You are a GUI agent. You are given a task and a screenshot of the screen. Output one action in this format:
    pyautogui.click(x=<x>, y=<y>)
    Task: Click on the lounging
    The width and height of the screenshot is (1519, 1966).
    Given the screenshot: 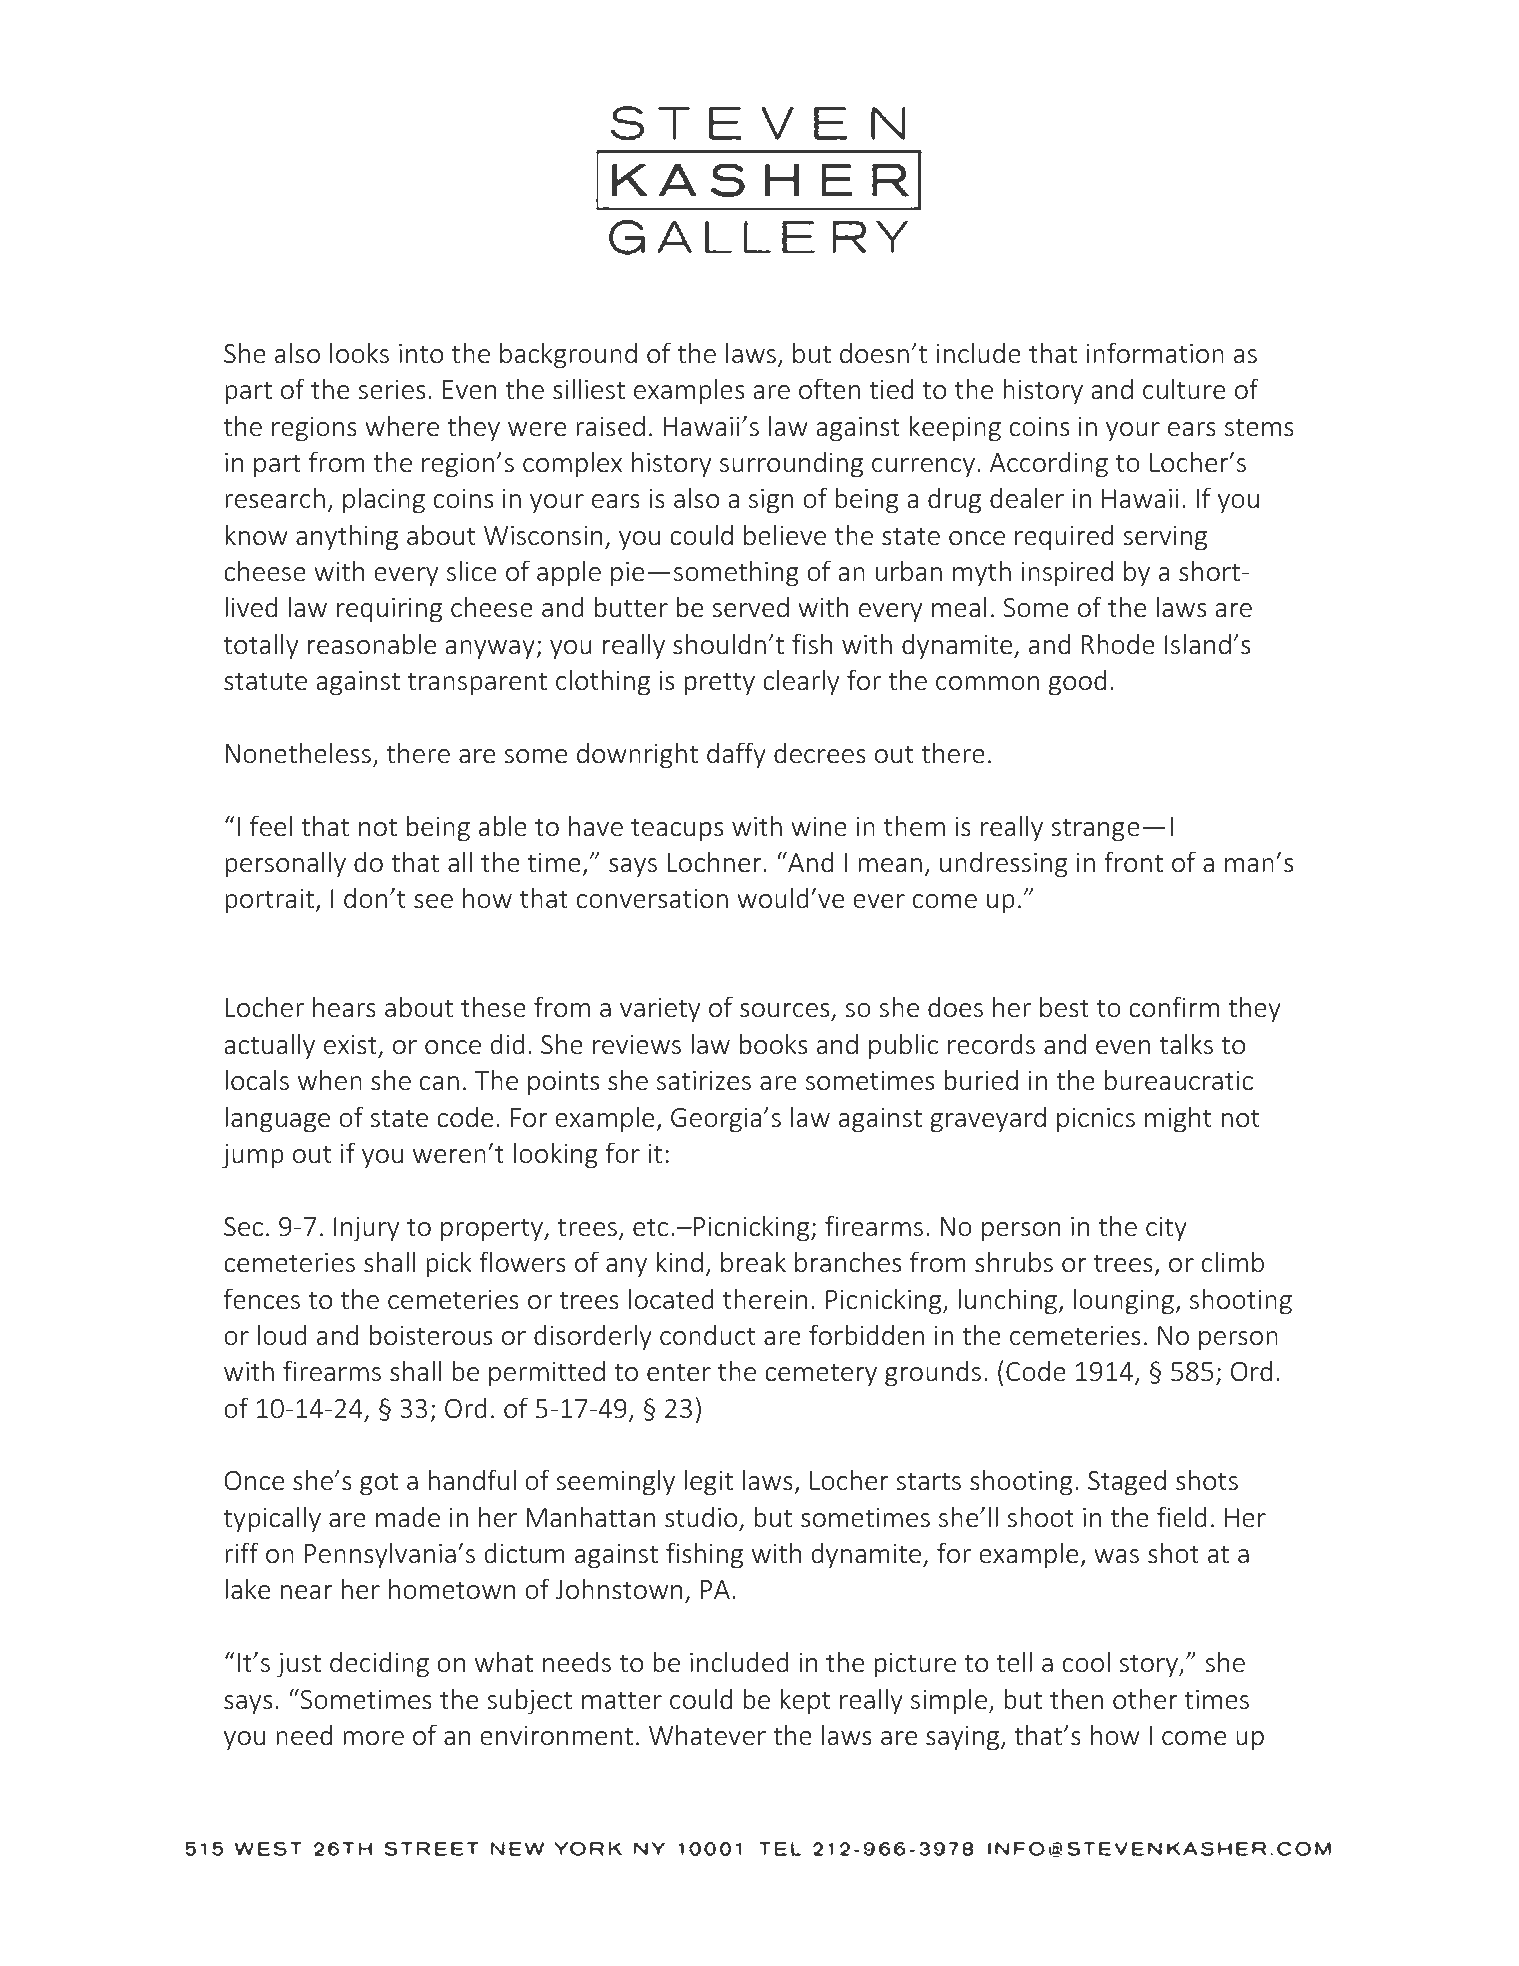 What is the action you would take?
    pyautogui.click(x=1125, y=1301)
